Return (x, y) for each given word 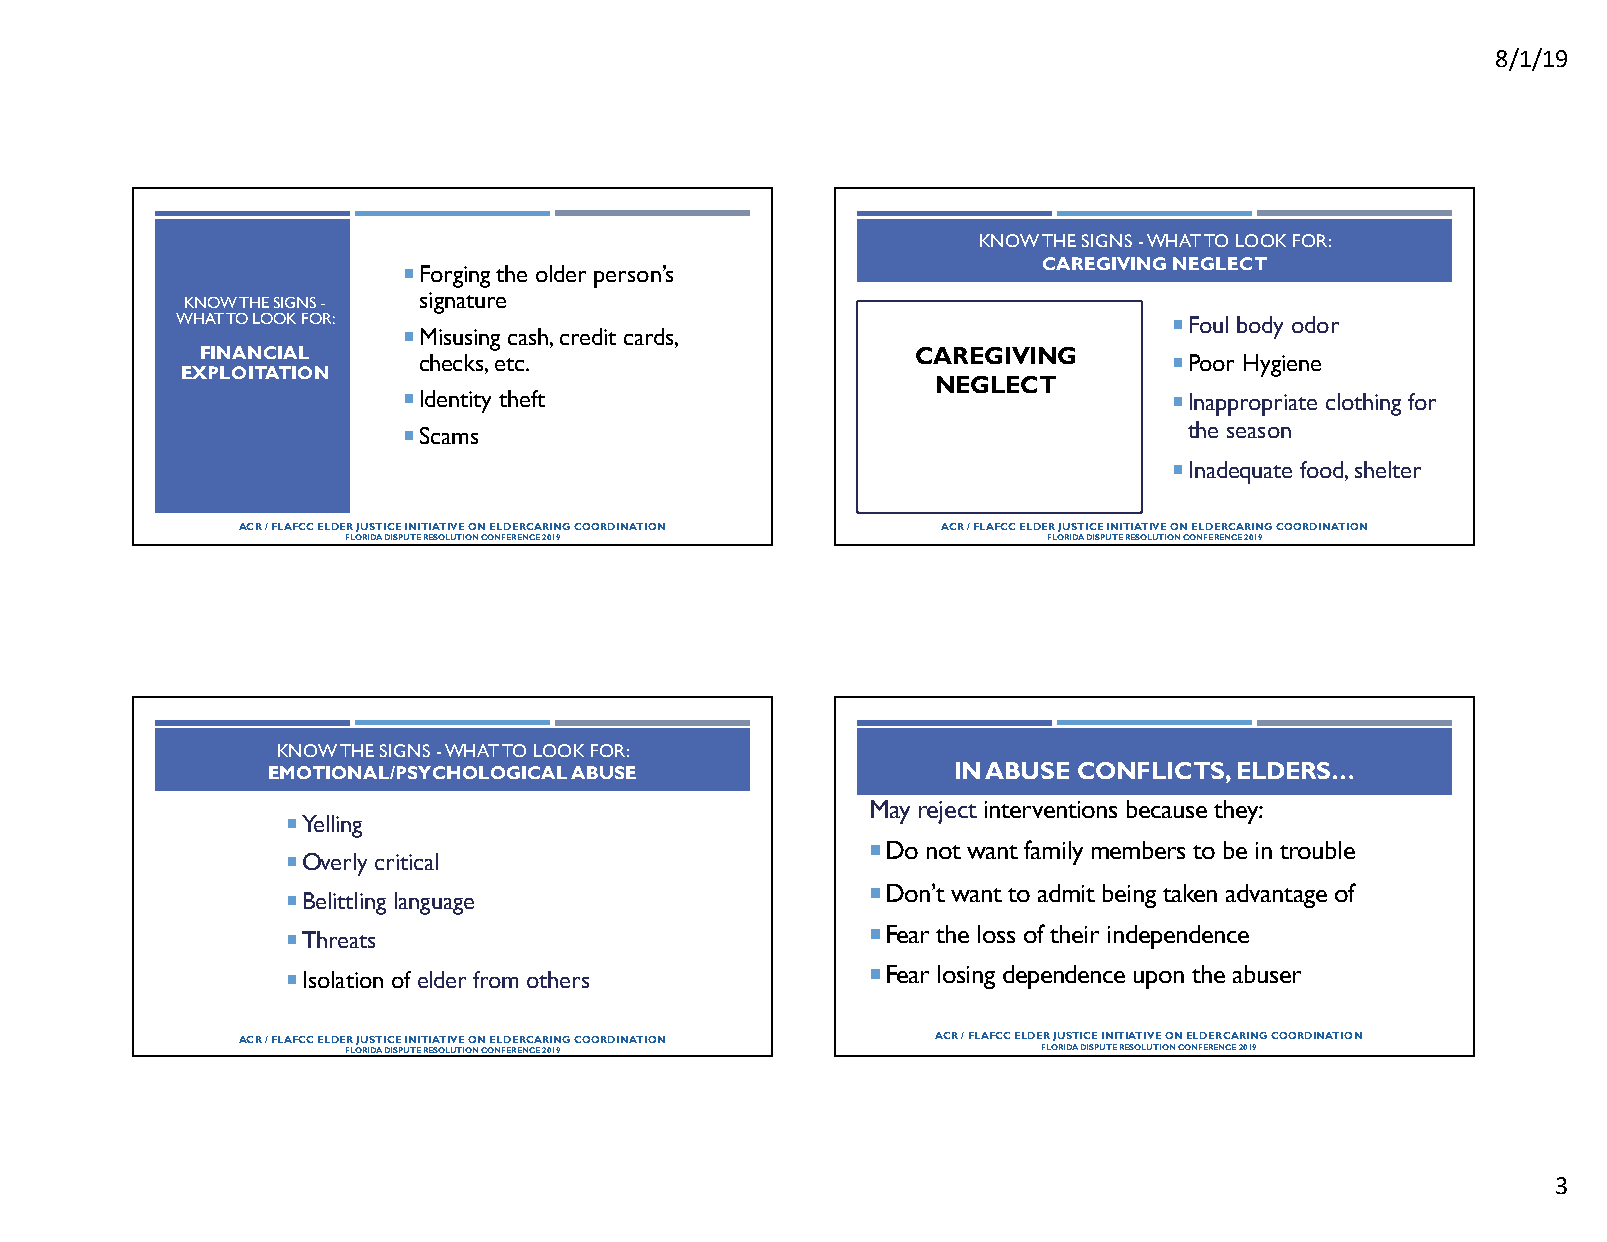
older (561, 273)
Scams (449, 435)
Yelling (332, 826)
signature (463, 303)
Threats (338, 939)
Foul (1209, 324)
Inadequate (1241, 472)
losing (966, 977)
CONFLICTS (1152, 770)
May (890, 812)
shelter (1388, 469)
